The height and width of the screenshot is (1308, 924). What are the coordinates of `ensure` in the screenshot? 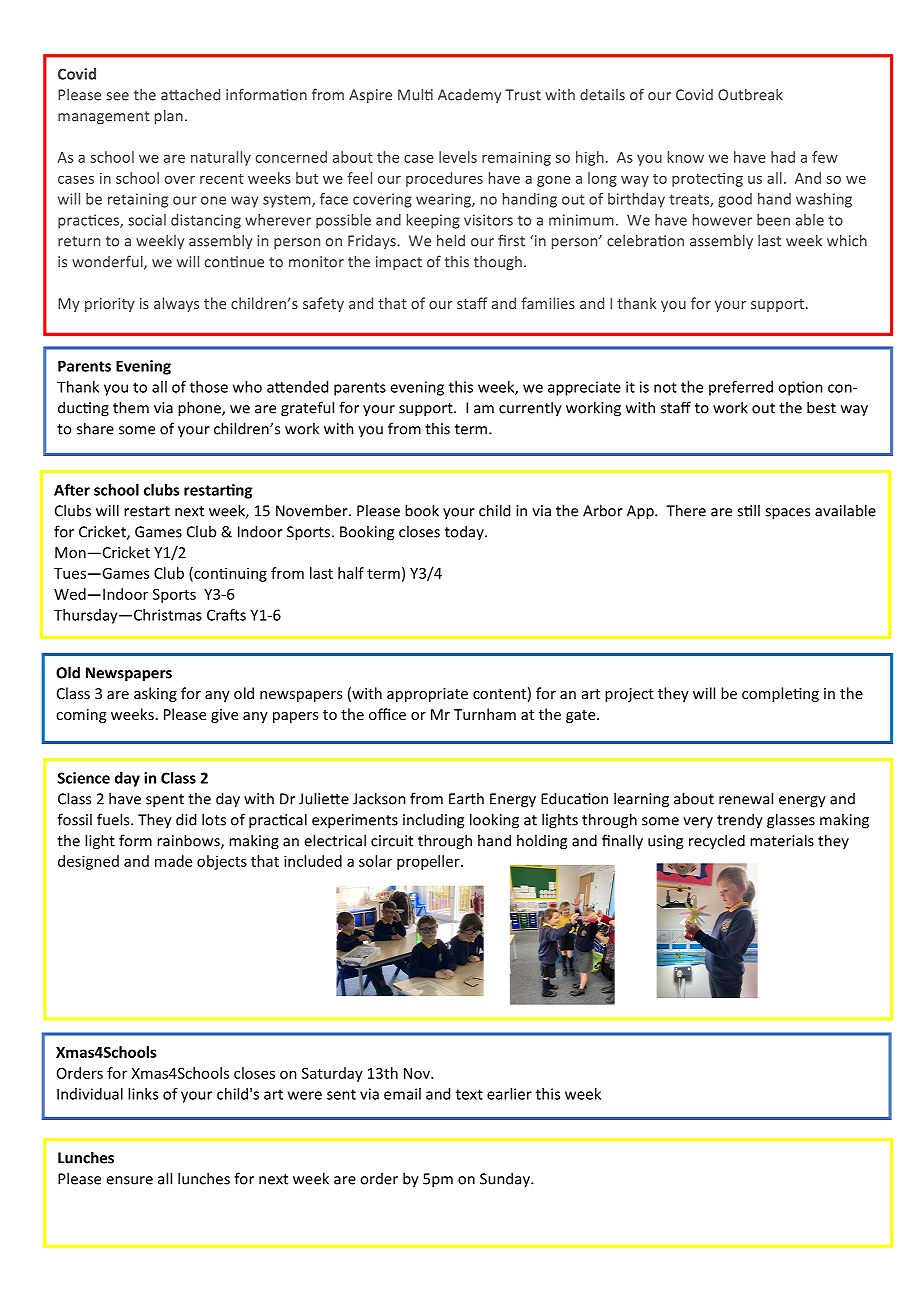 It's located at (129, 1180).
